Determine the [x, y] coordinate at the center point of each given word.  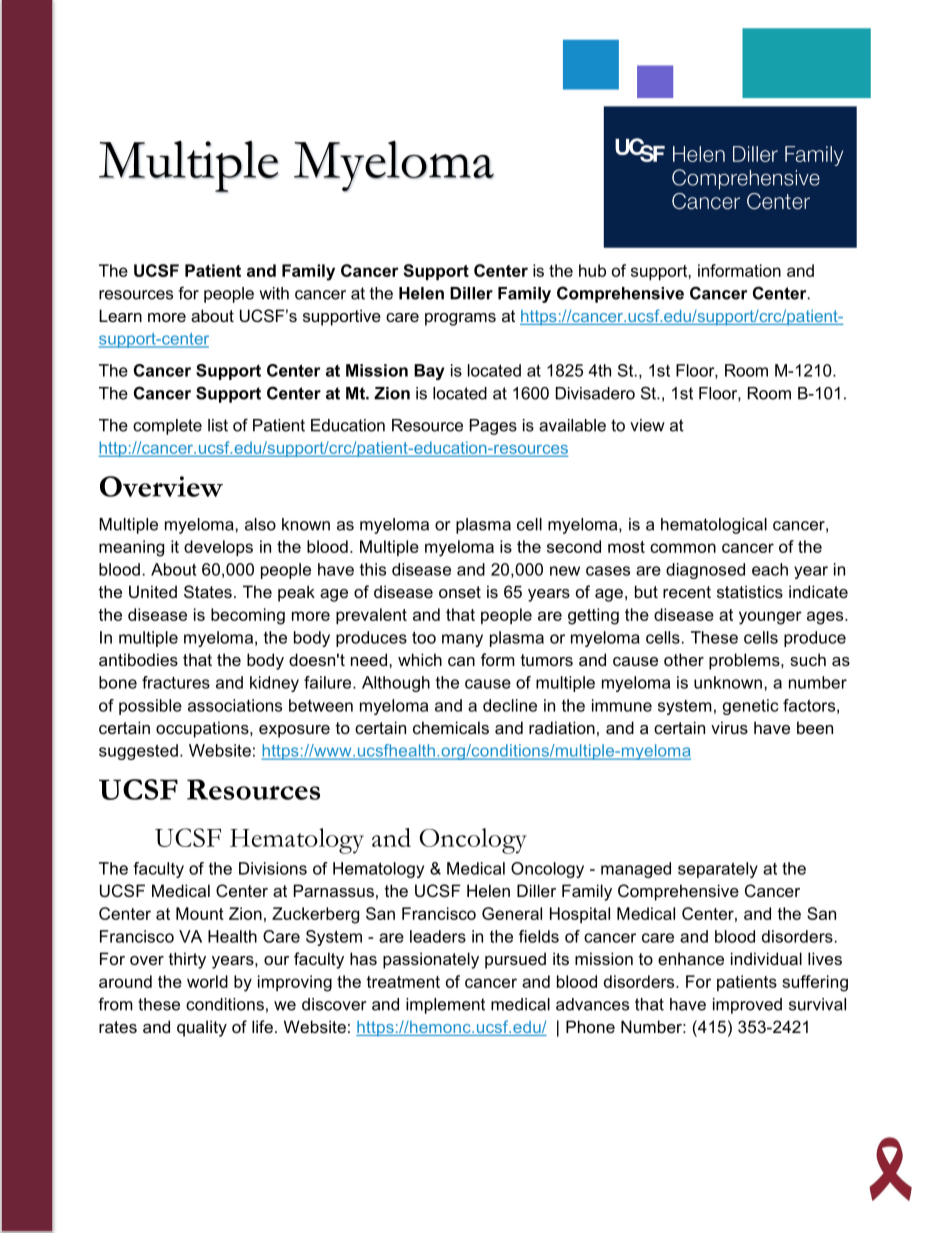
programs [460, 319]
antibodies [138, 659]
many [462, 640]
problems [745, 661]
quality [202, 1028]
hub [592, 270]
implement [445, 1006]
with [274, 293]
